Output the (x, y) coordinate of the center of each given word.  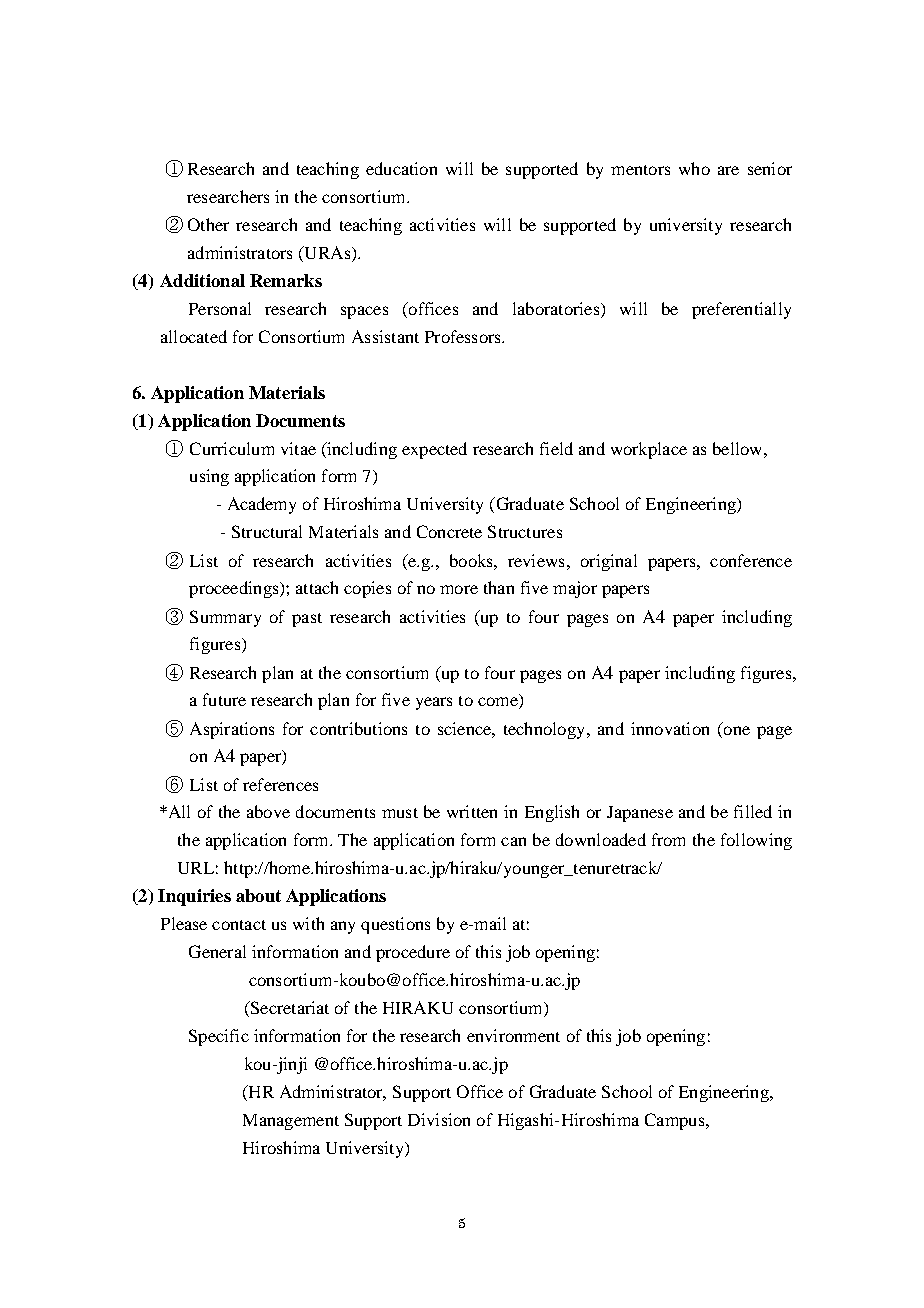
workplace (649, 450)
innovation (670, 728)
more (459, 589)
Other (208, 224)
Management (291, 1122)
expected (434, 450)
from (668, 839)
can (513, 841)
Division (439, 1119)
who (694, 168)
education (401, 168)
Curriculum (232, 448)
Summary (225, 618)
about (258, 895)
